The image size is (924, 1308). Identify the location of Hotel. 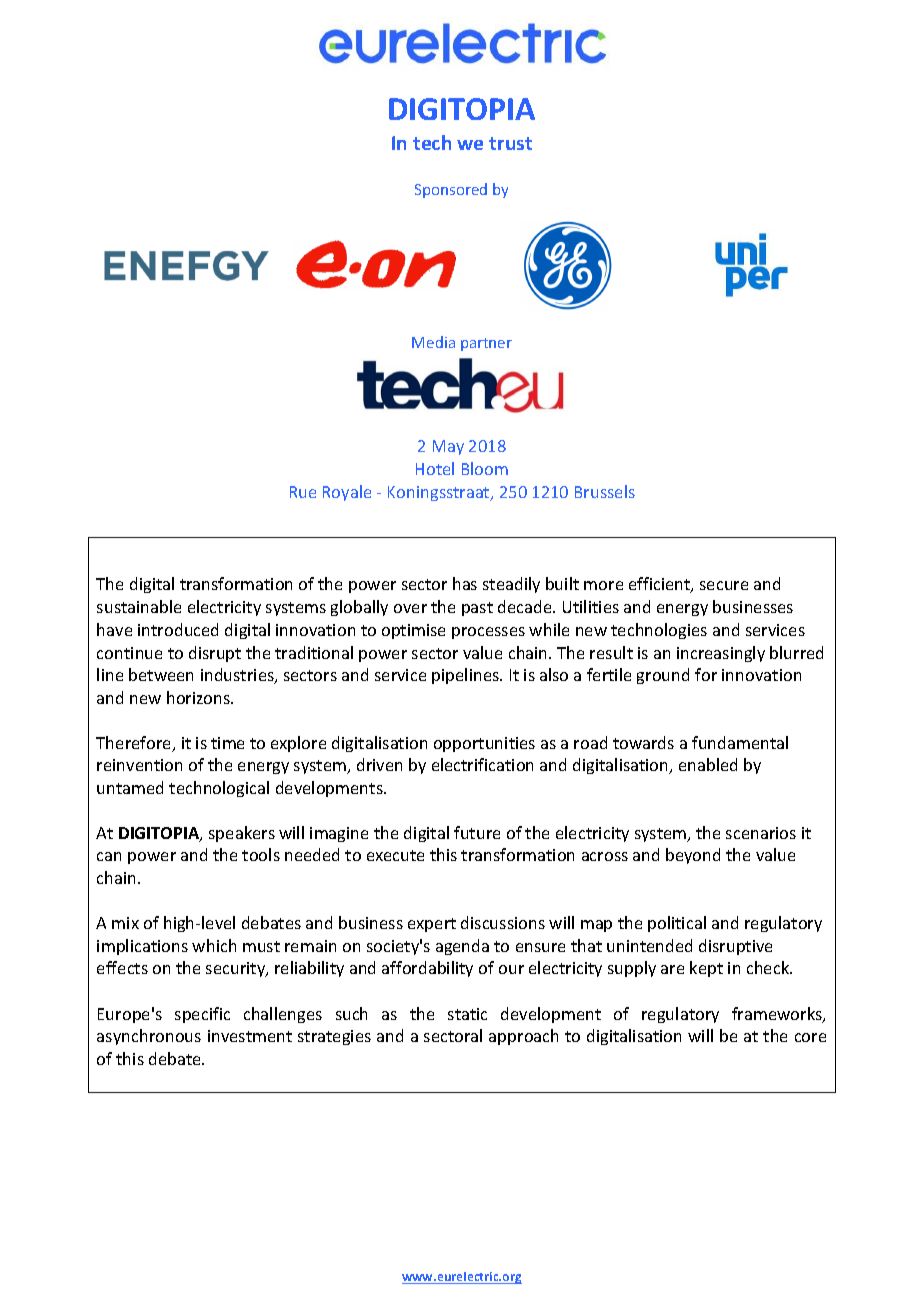
(435, 468).
